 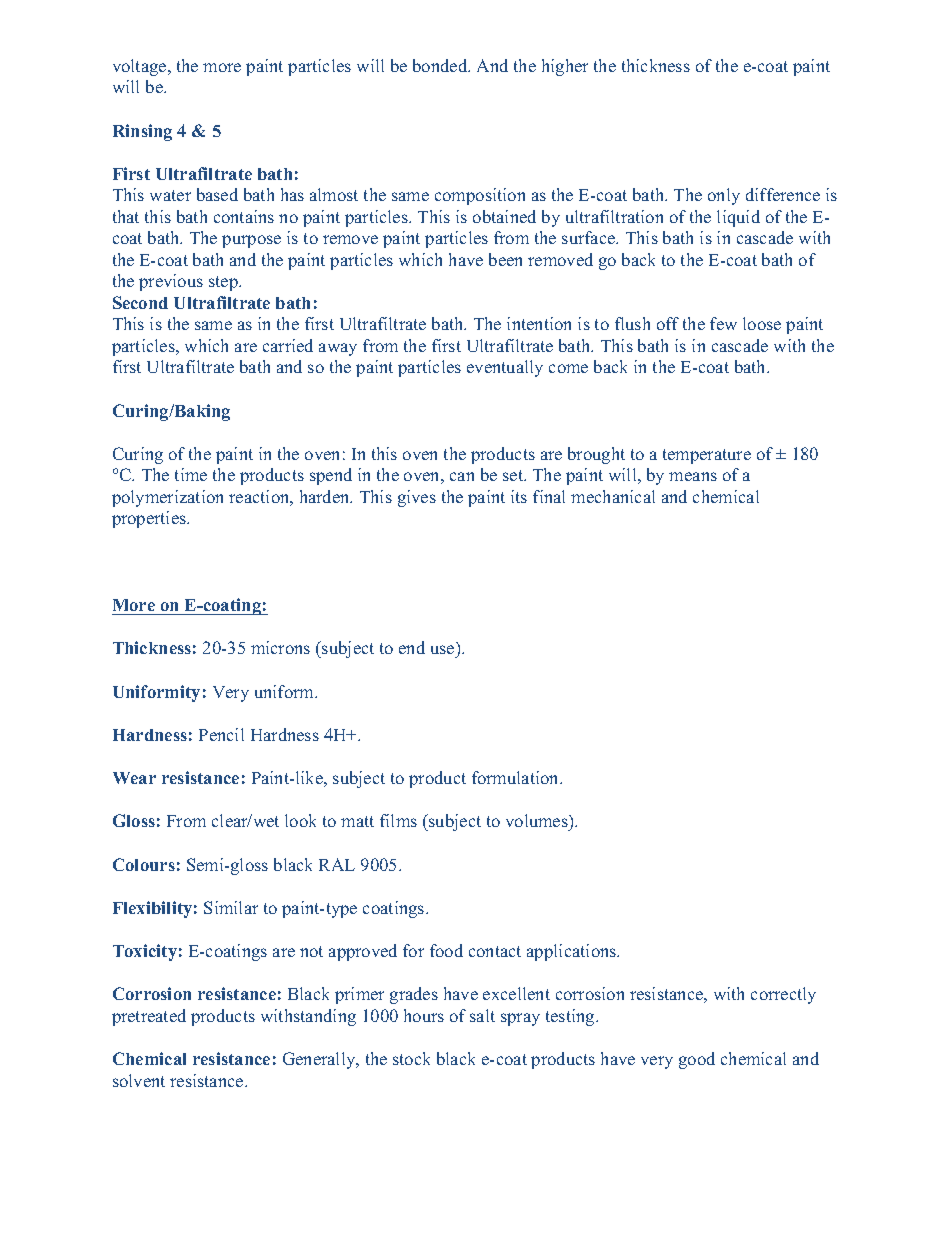 What do you see at coordinates (149, 1017) in the screenshot?
I see `pretreated` at bounding box center [149, 1017].
